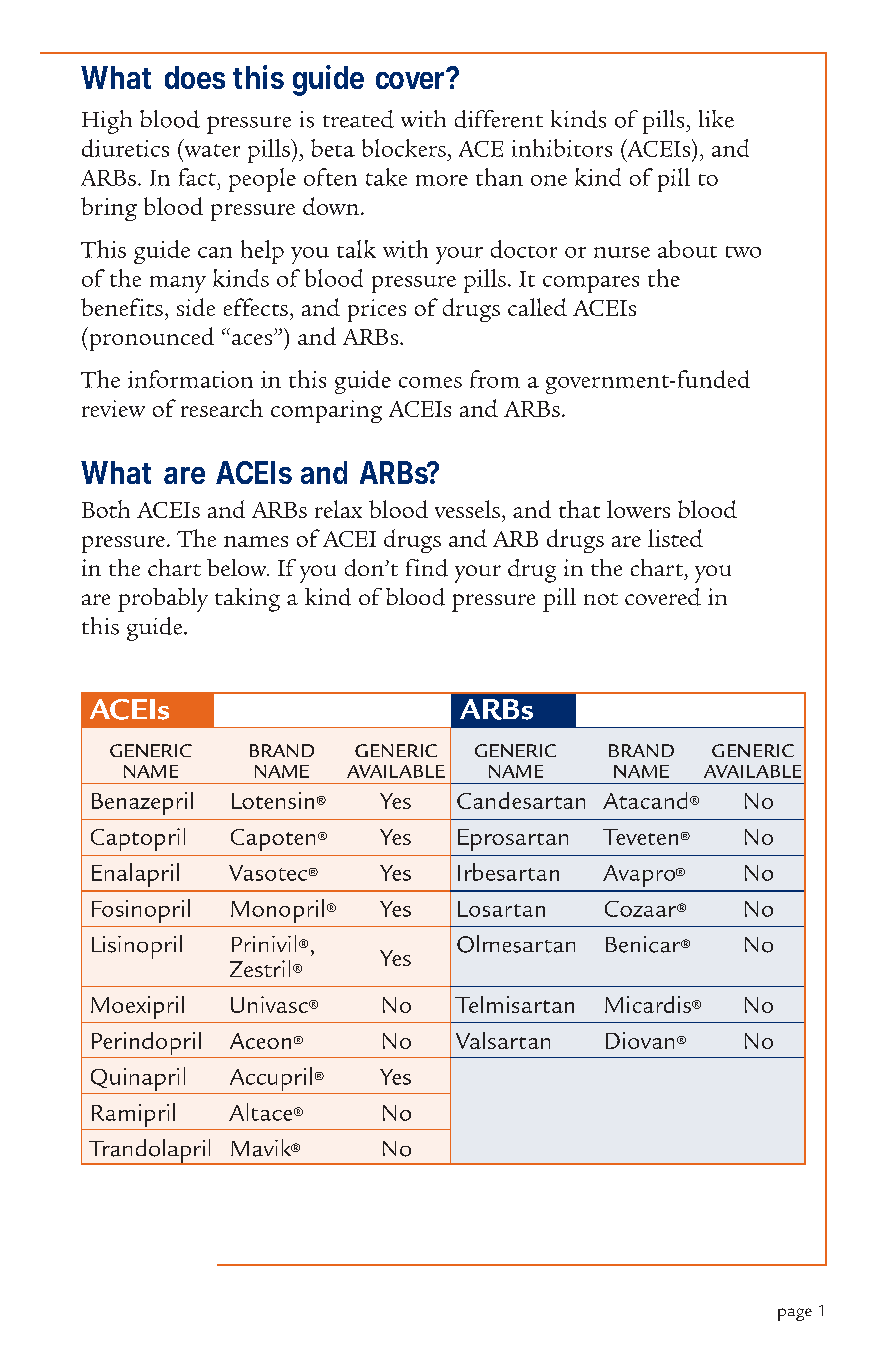 The image size is (887, 1372). What do you see at coordinates (499, 119) in the page?
I see `different` at bounding box center [499, 119].
